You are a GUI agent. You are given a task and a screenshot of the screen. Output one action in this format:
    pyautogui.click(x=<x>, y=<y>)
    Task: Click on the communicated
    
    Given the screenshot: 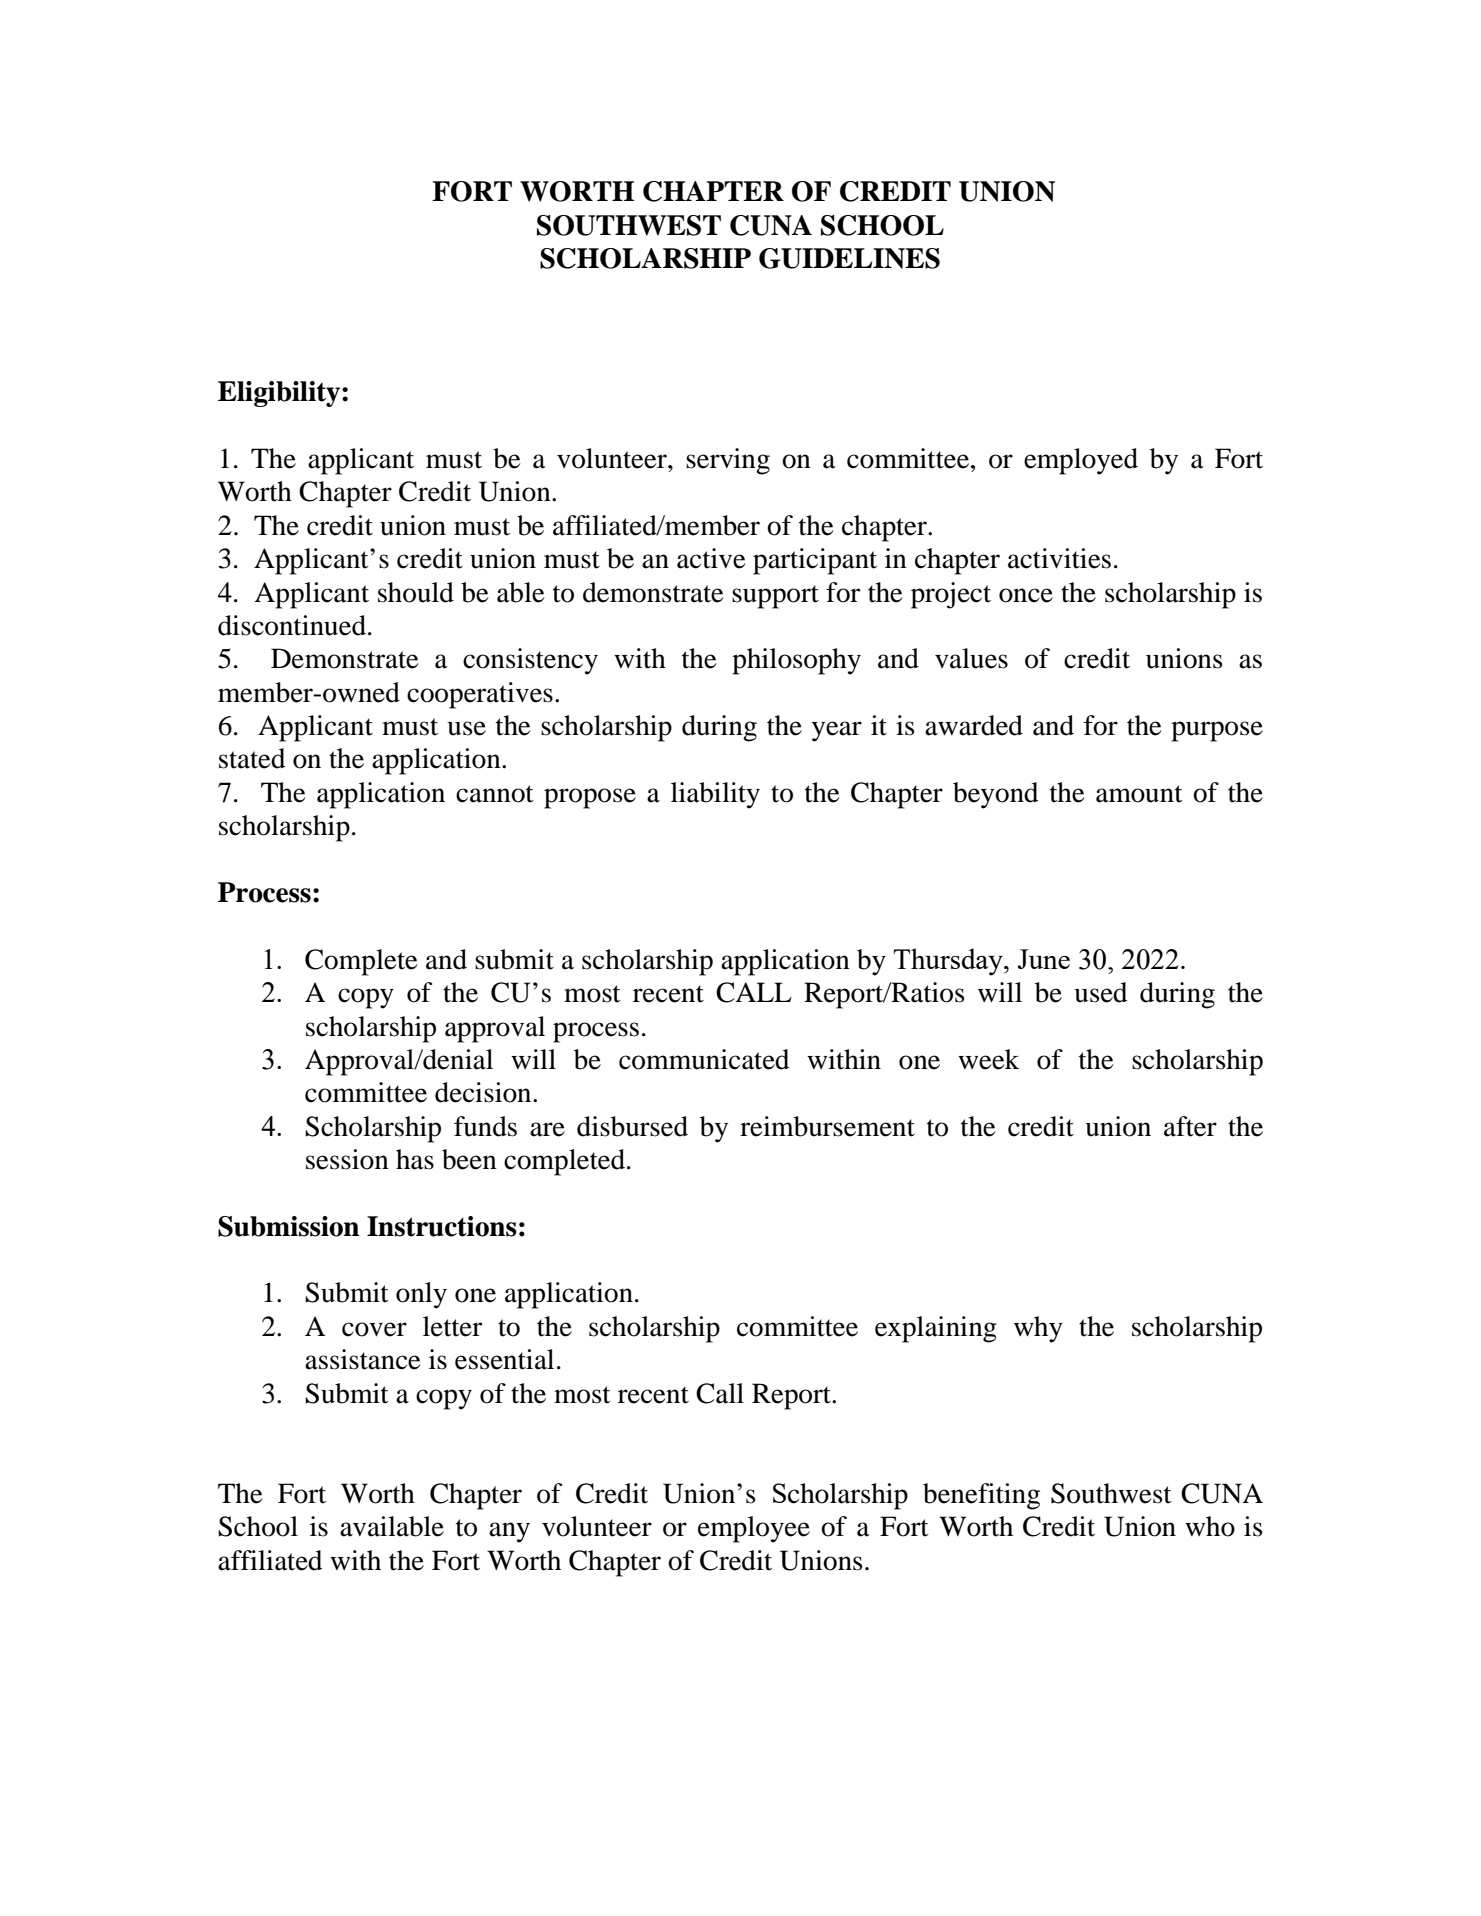 What is the action you would take?
    pyautogui.click(x=704, y=1059)
